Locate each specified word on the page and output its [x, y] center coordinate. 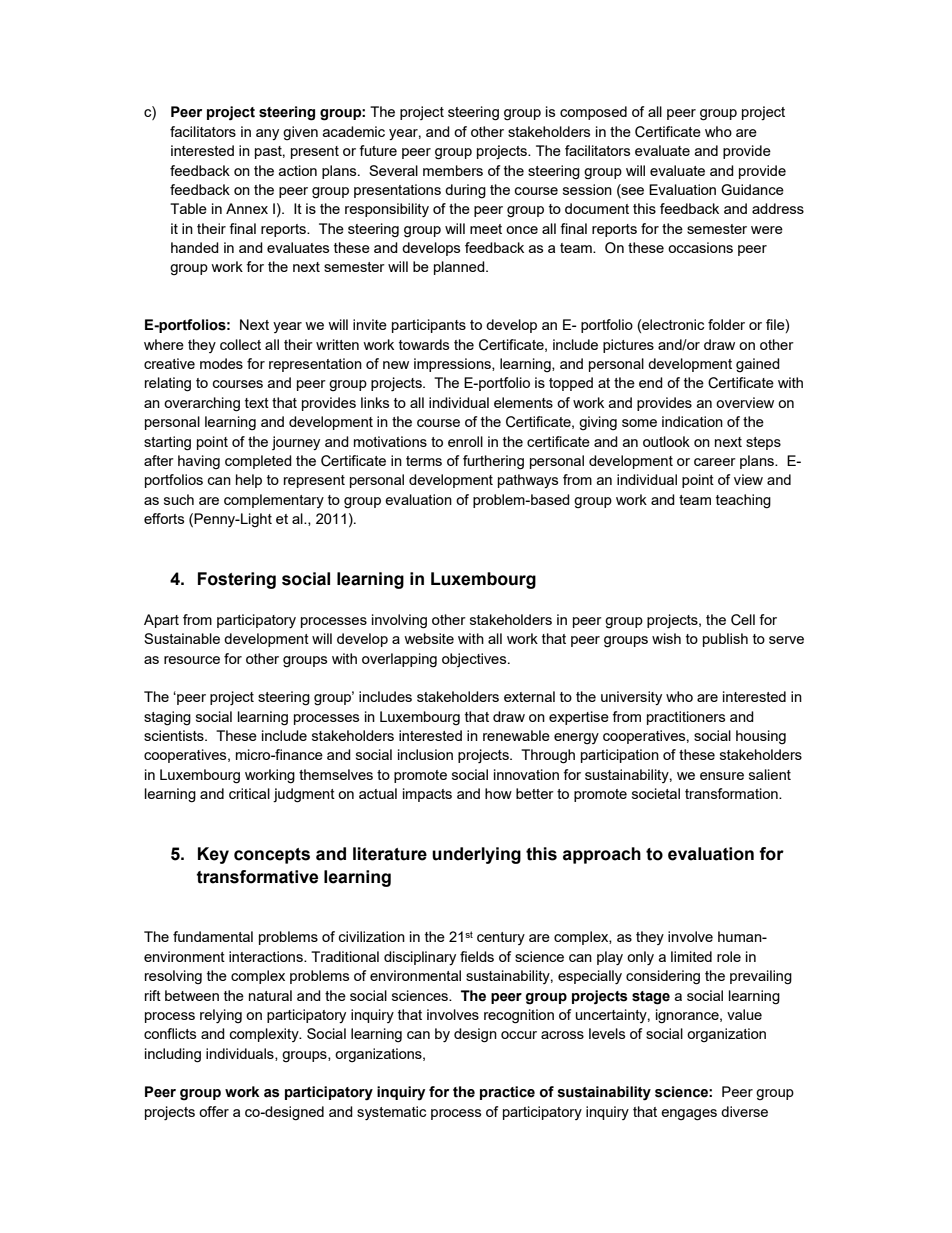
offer [214, 1111]
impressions [453, 365]
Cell [743, 620]
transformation [732, 793]
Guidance [752, 190]
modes [221, 363]
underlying [476, 855]
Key [213, 855]
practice [507, 1093]
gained [758, 365]
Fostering [237, 580]
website [429, 638]
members [453, 170]
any [267, 134]
